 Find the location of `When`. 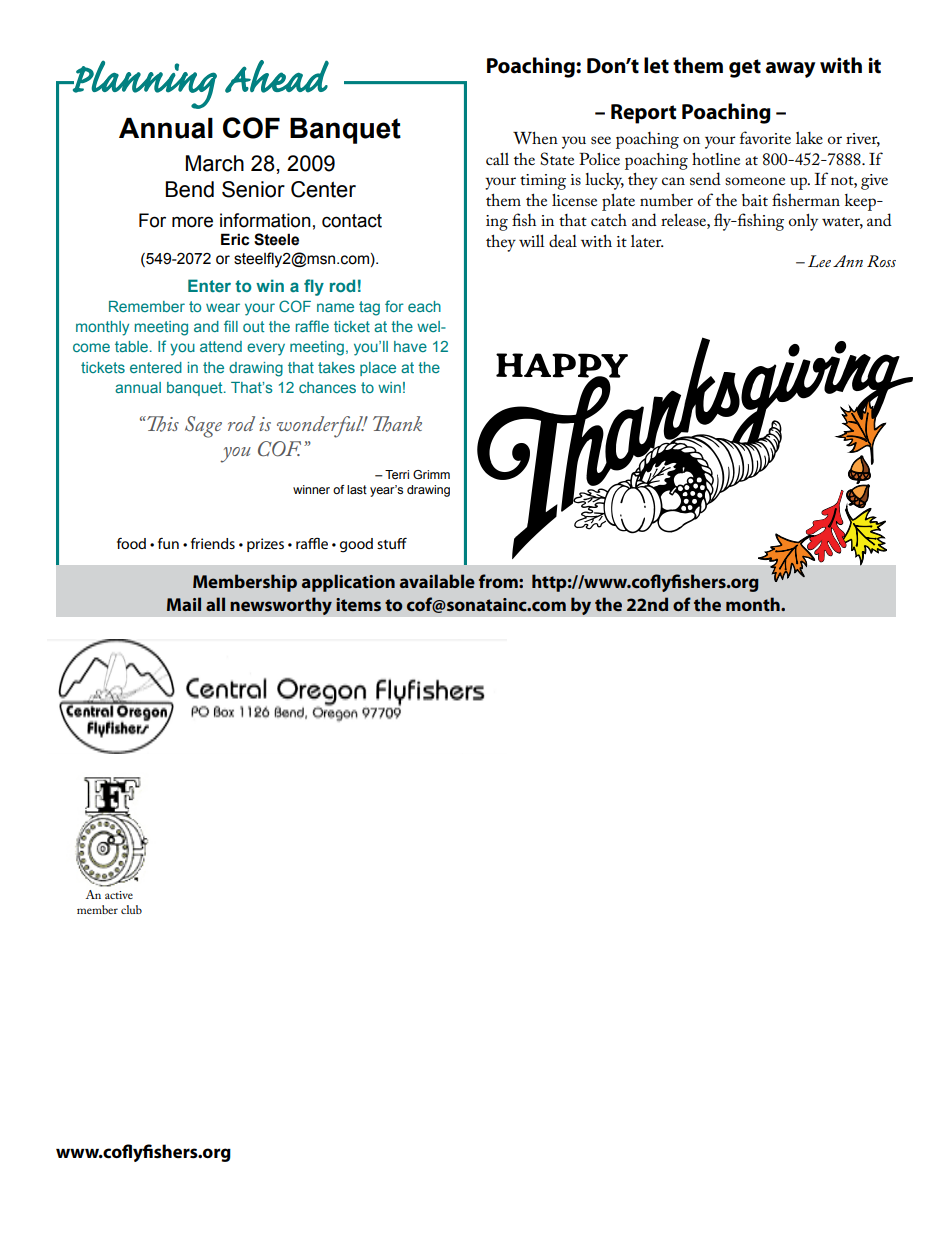

When is located at coordinates (535, 137).
